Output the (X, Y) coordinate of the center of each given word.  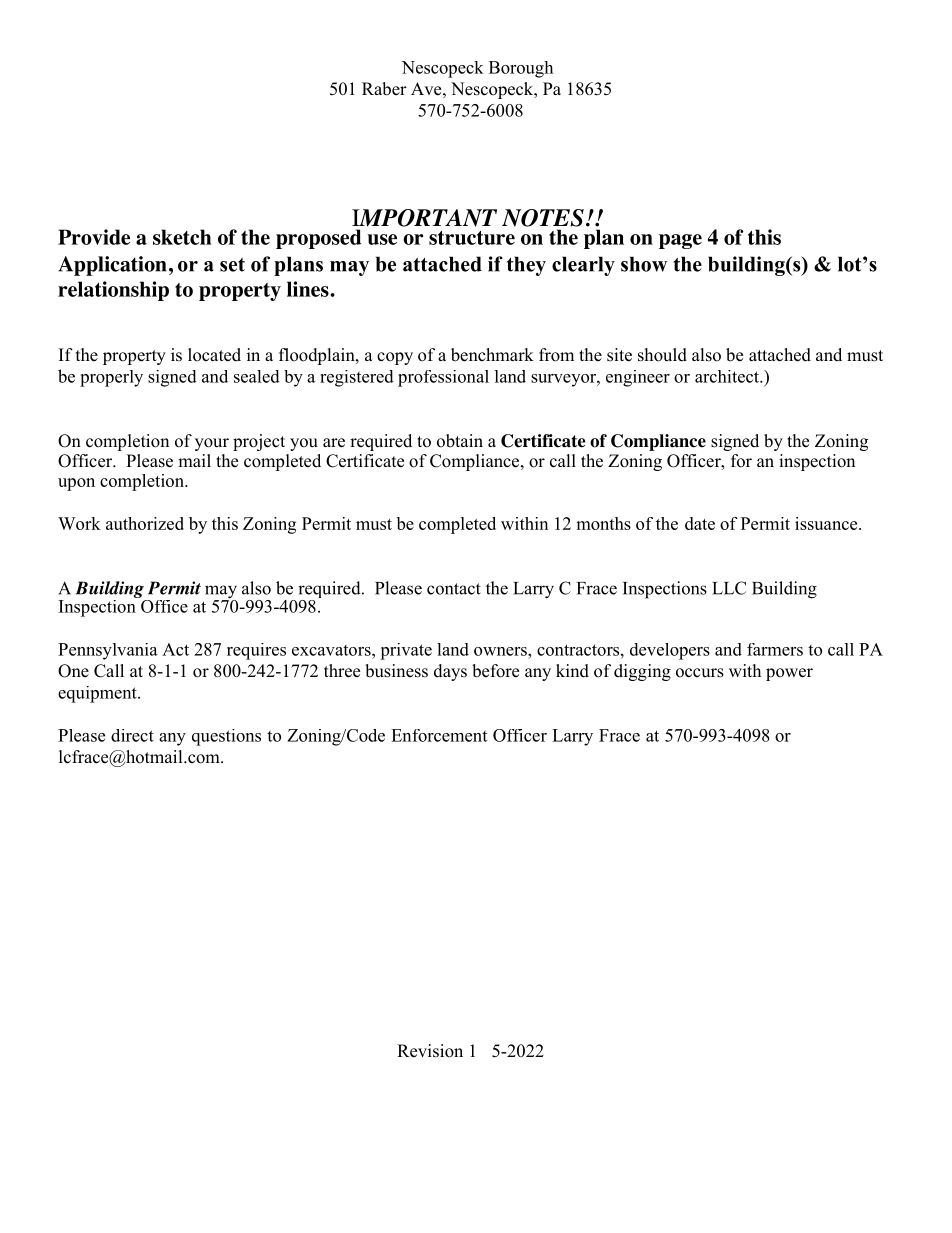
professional (443, 378)
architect (728, 376)
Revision (430, 1051)
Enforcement (439, 735)
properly (111, 378)
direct (132, 735)
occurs (700, 673)
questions (226, 737)
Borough (521, 69)
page (680, 241)
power (789, 674)
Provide (94, 237)
